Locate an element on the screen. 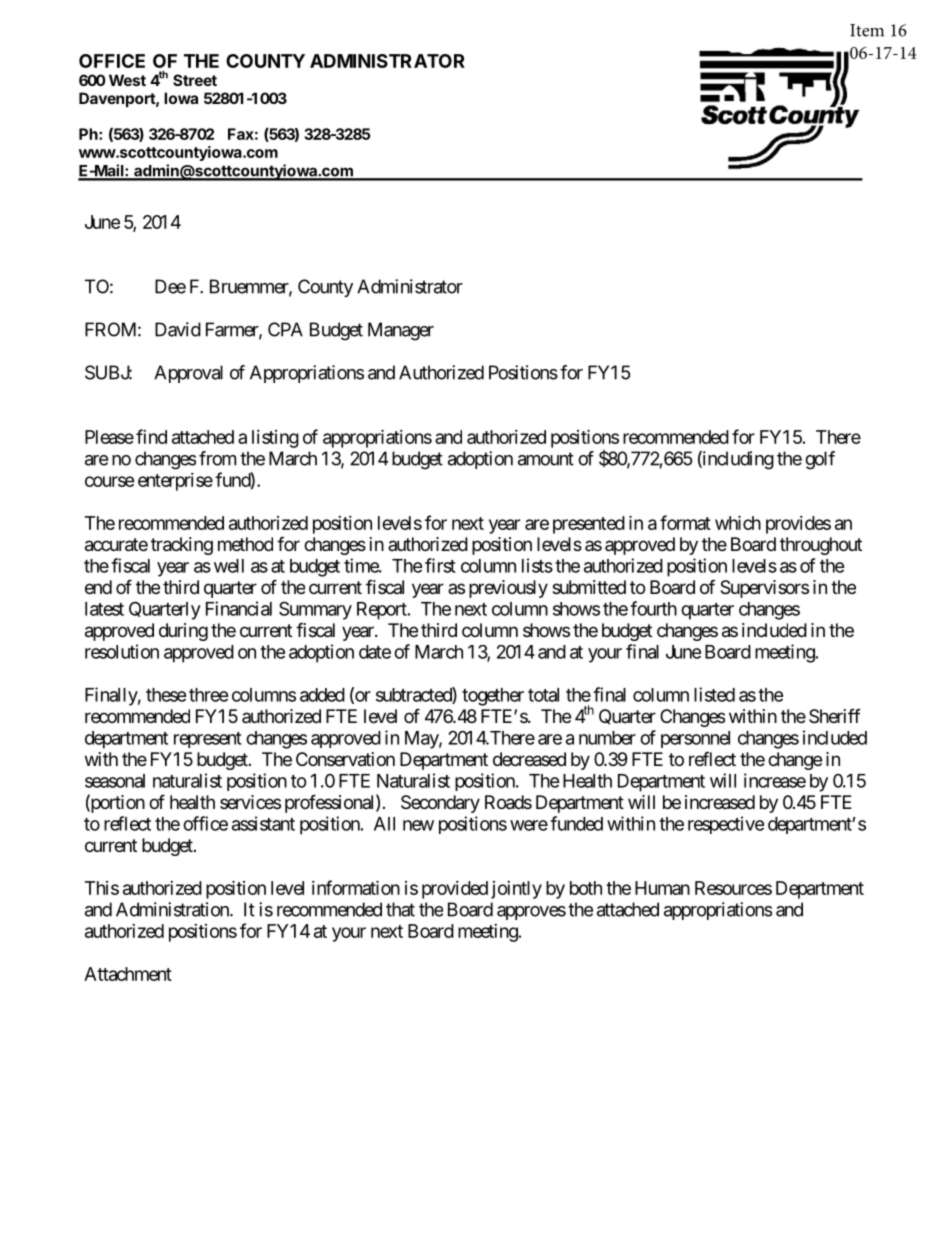  represent is located at coordinates (208, 740).
